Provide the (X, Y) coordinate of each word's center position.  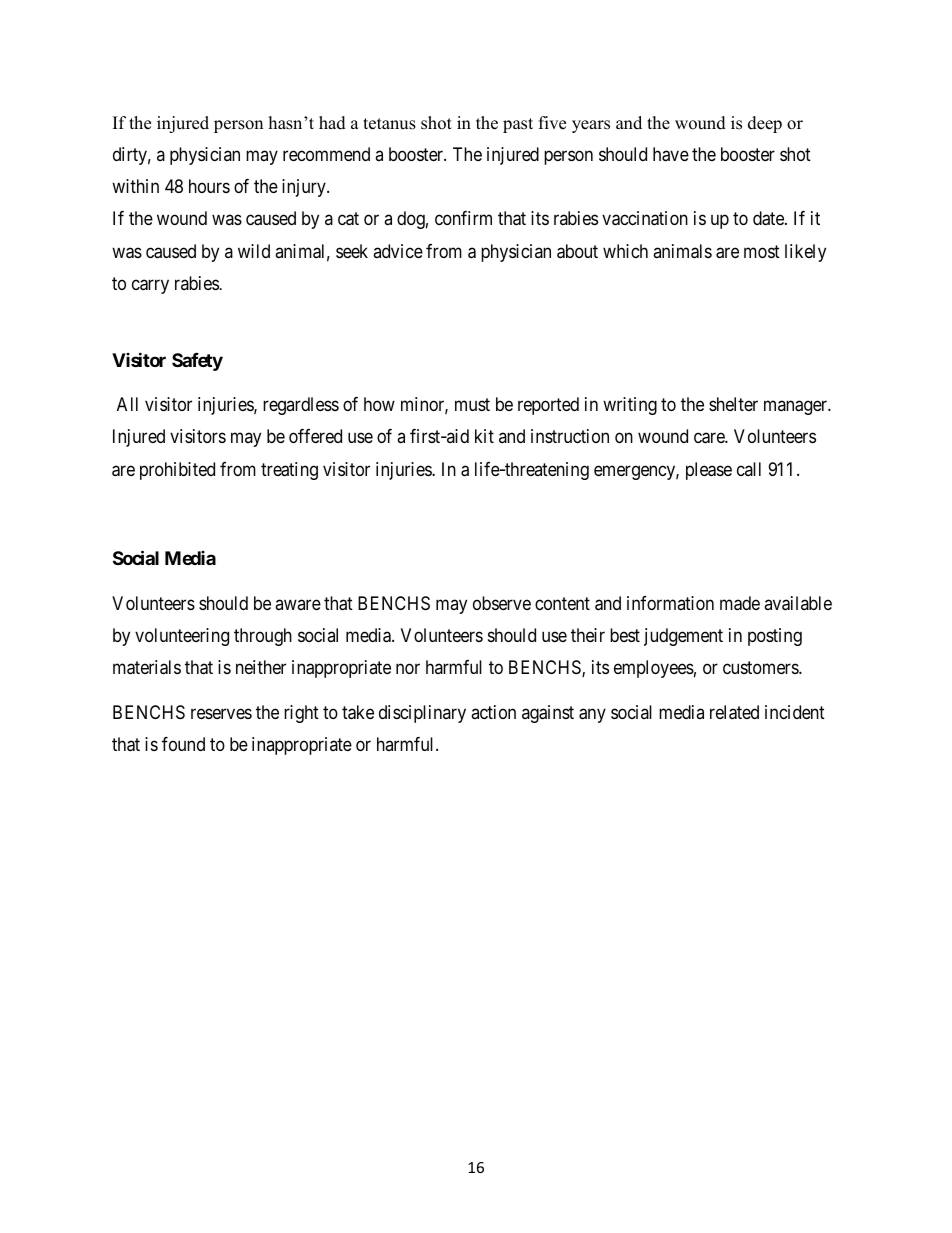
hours (209, 186)
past (518, 125)
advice (398, 251)
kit (484, 436)
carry (150, 286)
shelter (733, 404)
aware (298, 604)
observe (502, 603)
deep (765, 124)
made (740, 603)
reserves (221, 713)
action (493, 712)
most (762, 251)
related (734, 712)
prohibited (177, 471)
